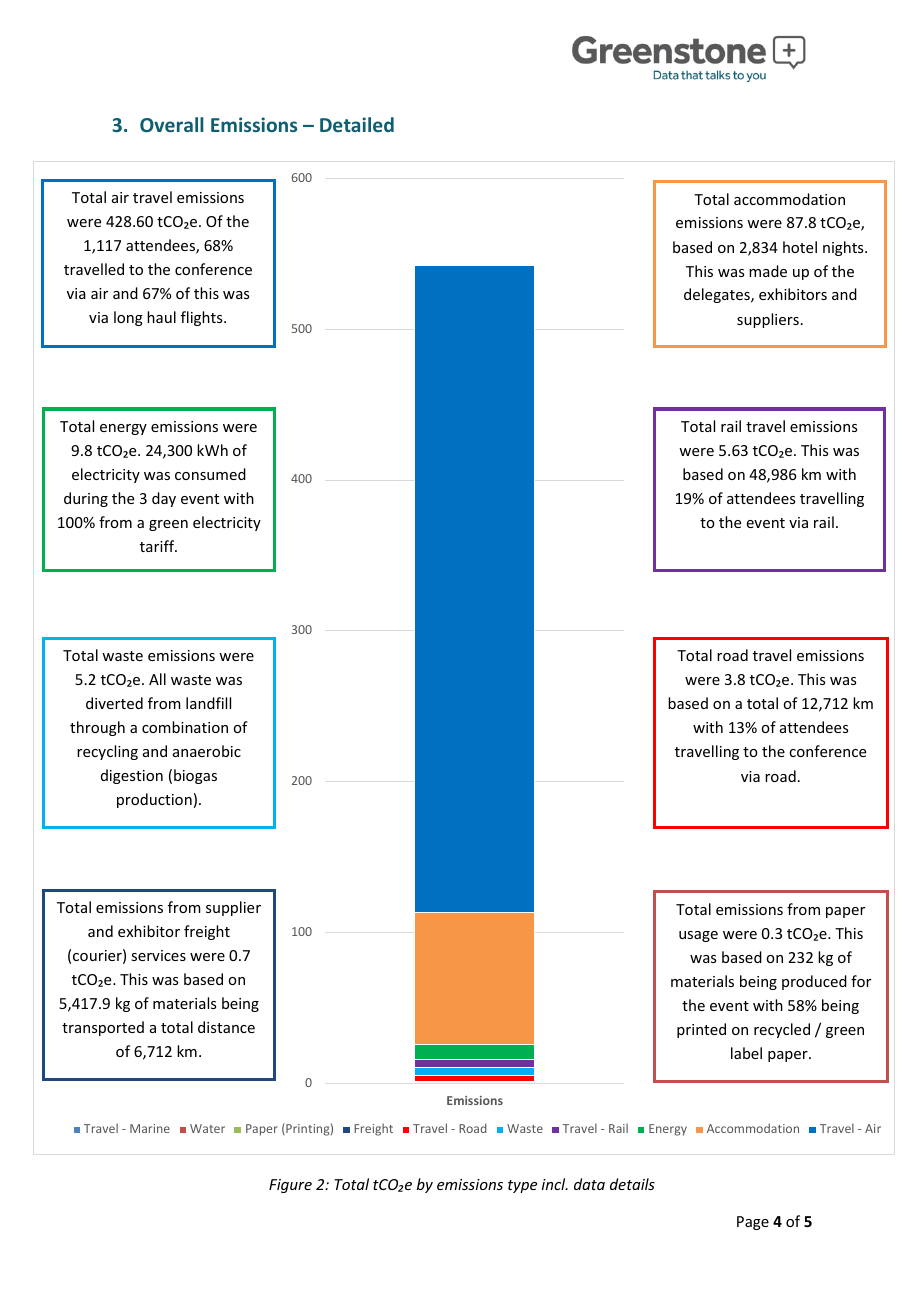 The image size is (924, 1308). Describe the element at coordinates (800, 247) in the screenshot. I see `hotel` at that location.
